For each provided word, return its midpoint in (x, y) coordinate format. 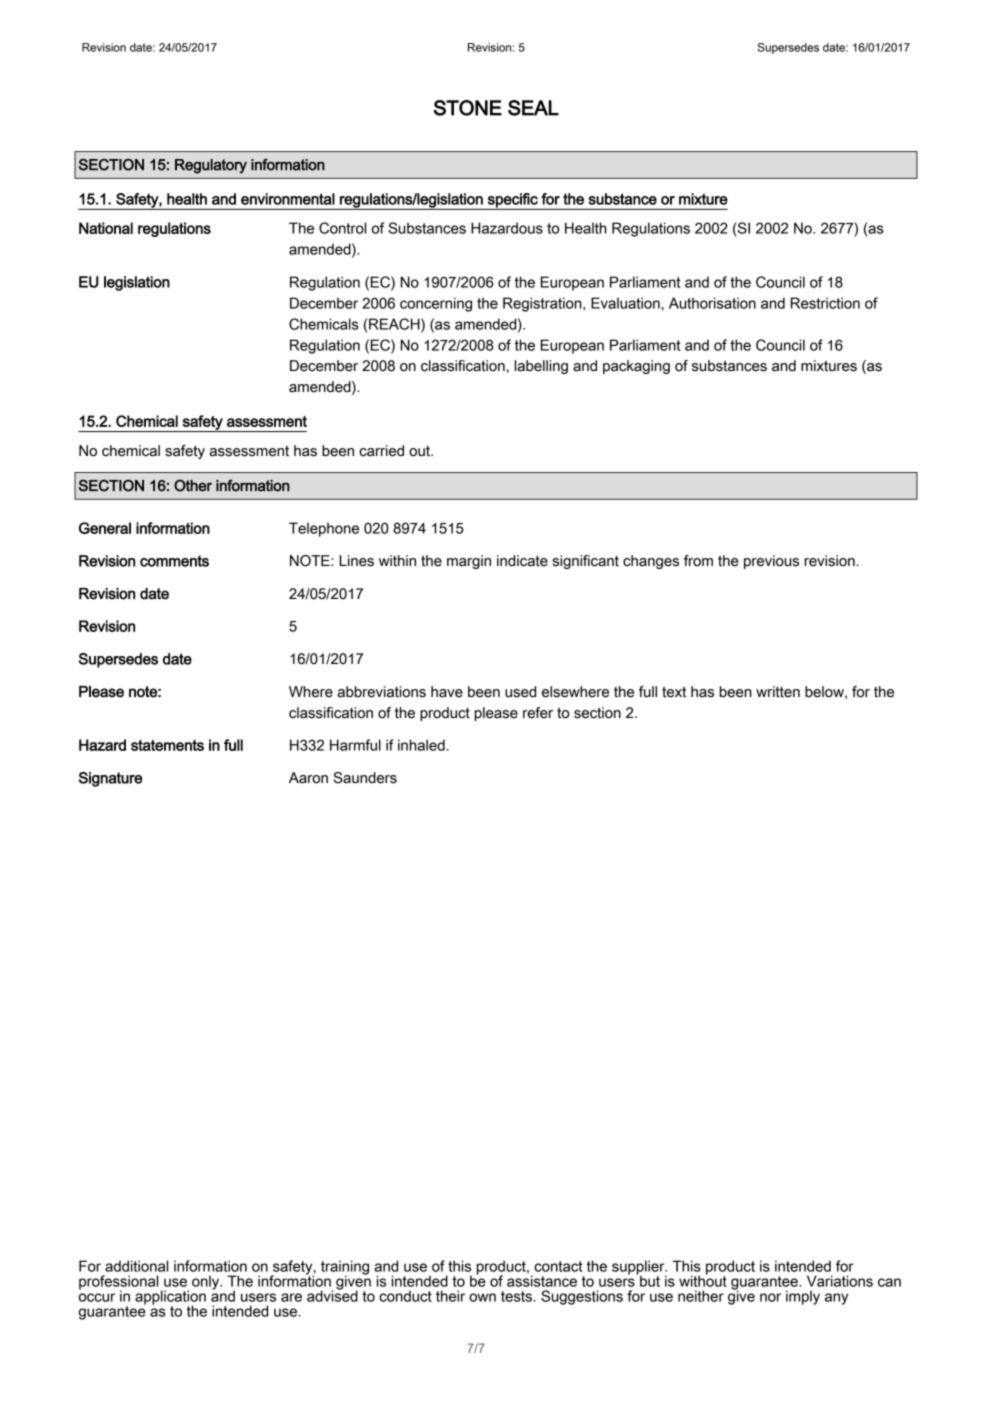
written (778, 692)
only (207, 1282)
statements (167, 745)
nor (770, 1297)
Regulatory (211, 166)
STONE (468, 108)
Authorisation (712, 303)
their (450, 1296)
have (447, 692)
